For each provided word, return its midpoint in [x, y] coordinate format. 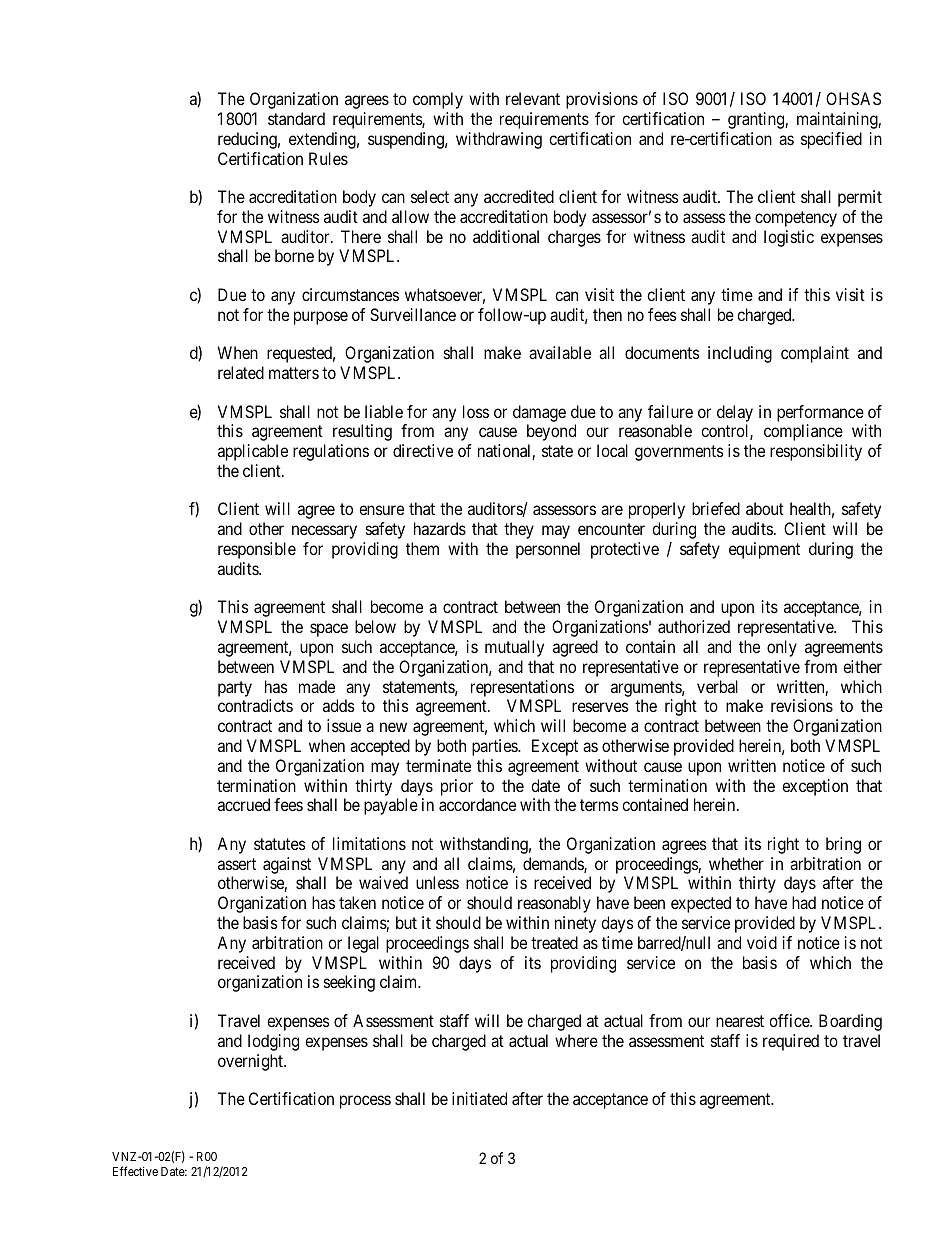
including [740, 354]
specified [831, 140]
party [235, 689]
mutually [514, 648]
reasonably [554, 904]
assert [237, 864]
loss [476, 411]
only [782, 648]
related [241, 372]
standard [296, 118]
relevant [533, 98]
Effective [135, 1171]
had [804, 902]
